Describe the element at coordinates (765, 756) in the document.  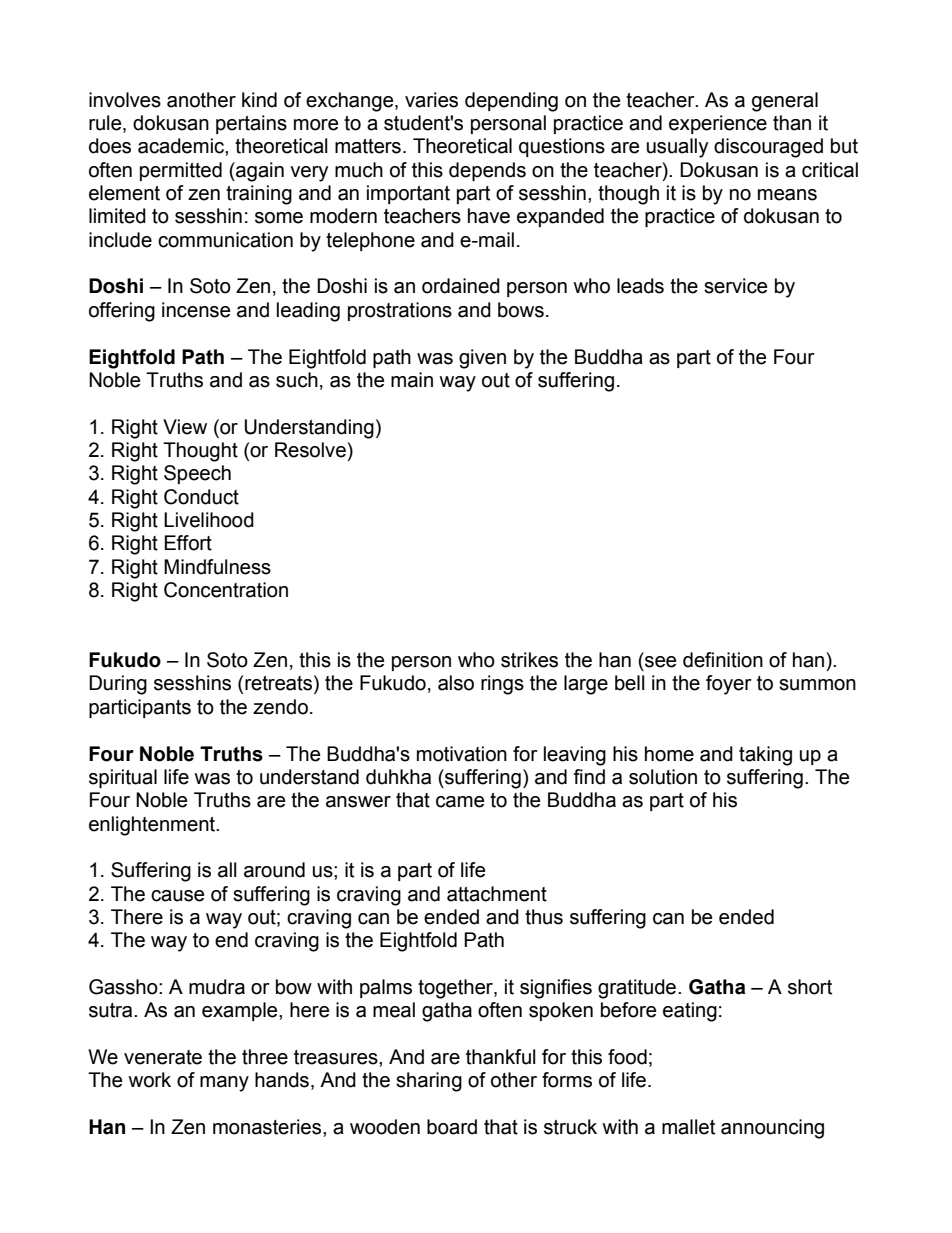
I see `taking` at that location.
